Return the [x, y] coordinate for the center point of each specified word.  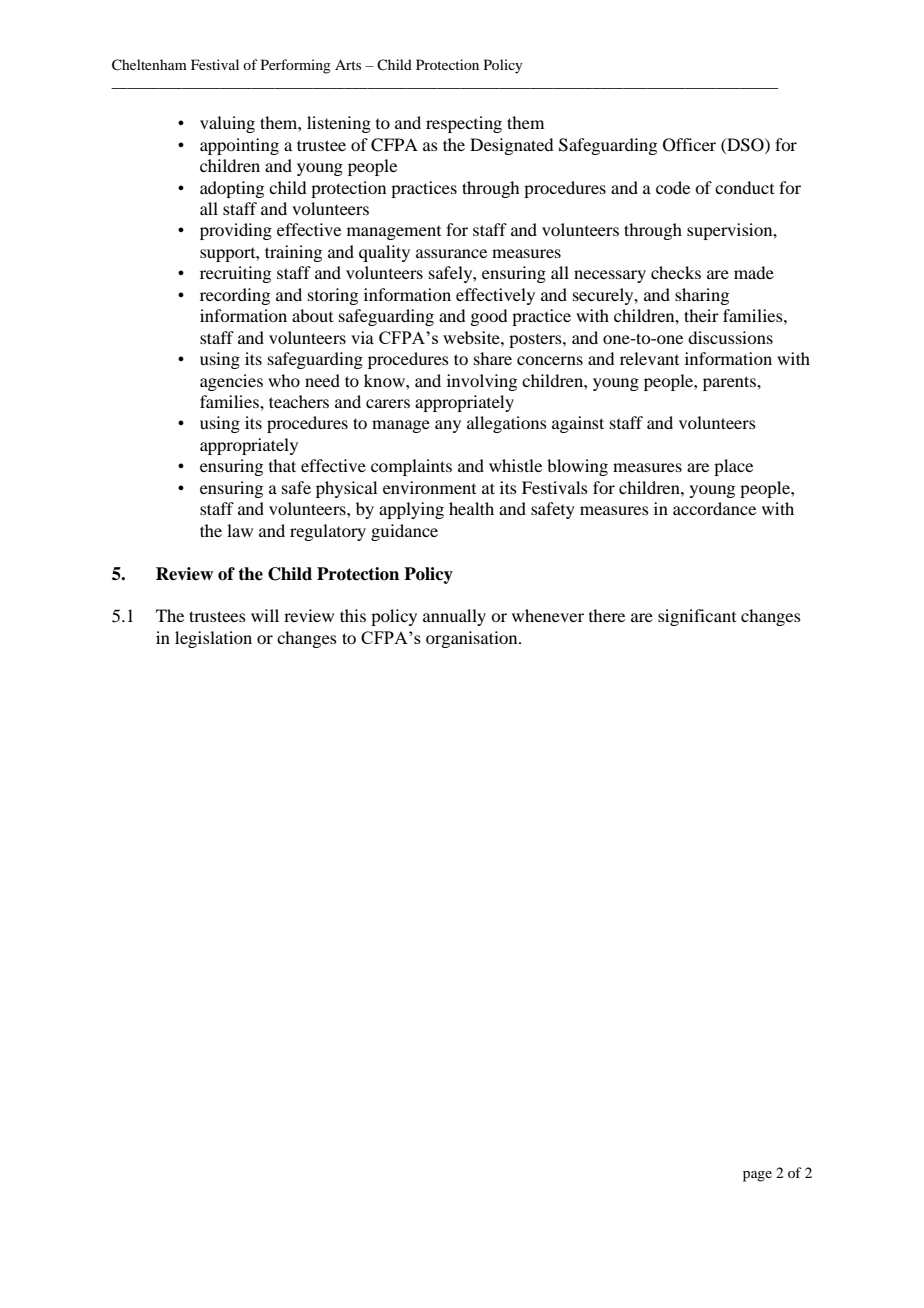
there [607, 615]
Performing [296, 66]
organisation [473, 639]
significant [697, 617]
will [265, 615]
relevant [649, 358]
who [284, 380]
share [493, 358]
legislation [213, 639]
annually [454, 617]
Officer [689, 145]
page [757, 1176]
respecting [464, 124]
